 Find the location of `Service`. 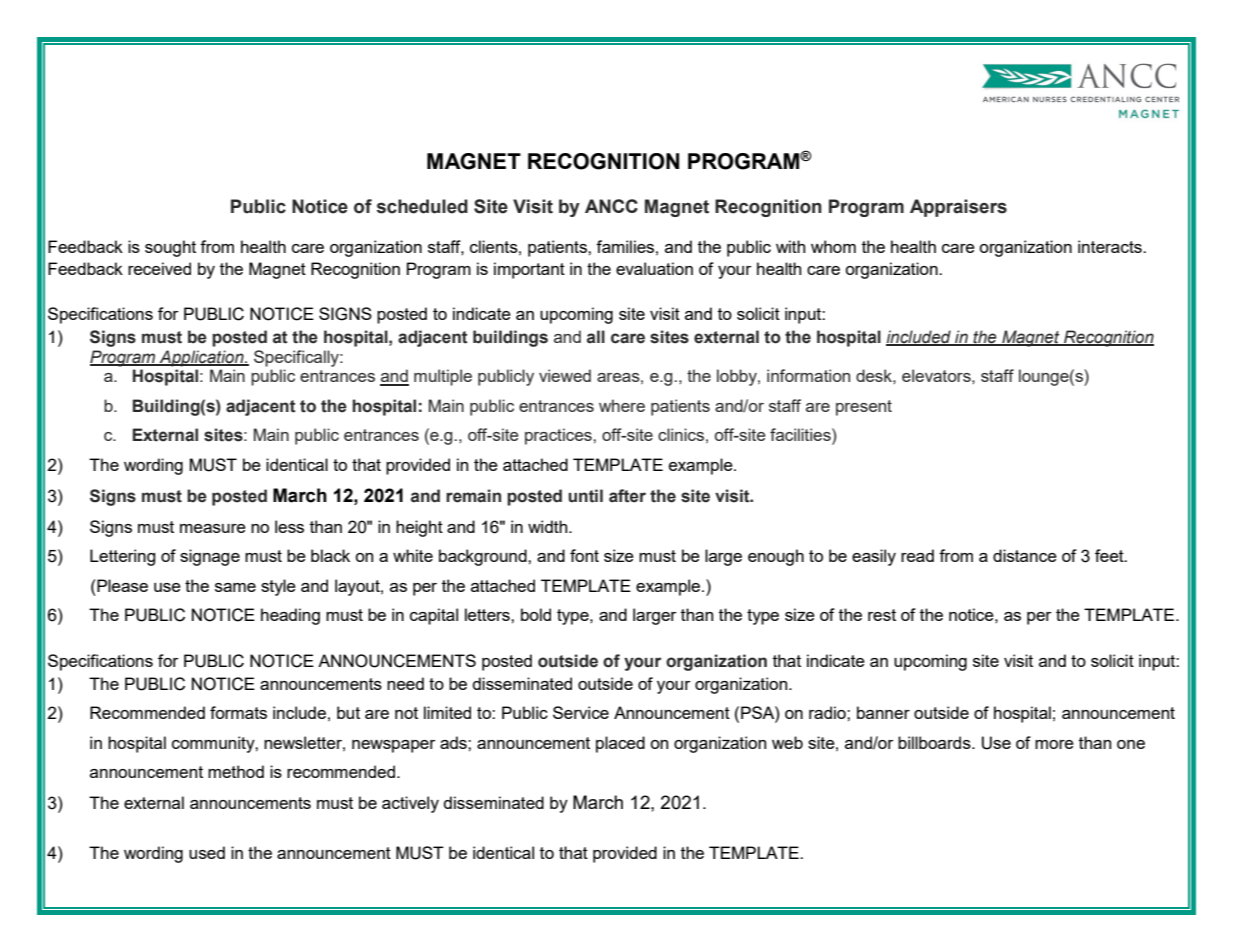

Service is located at coordinates (581, 712).
